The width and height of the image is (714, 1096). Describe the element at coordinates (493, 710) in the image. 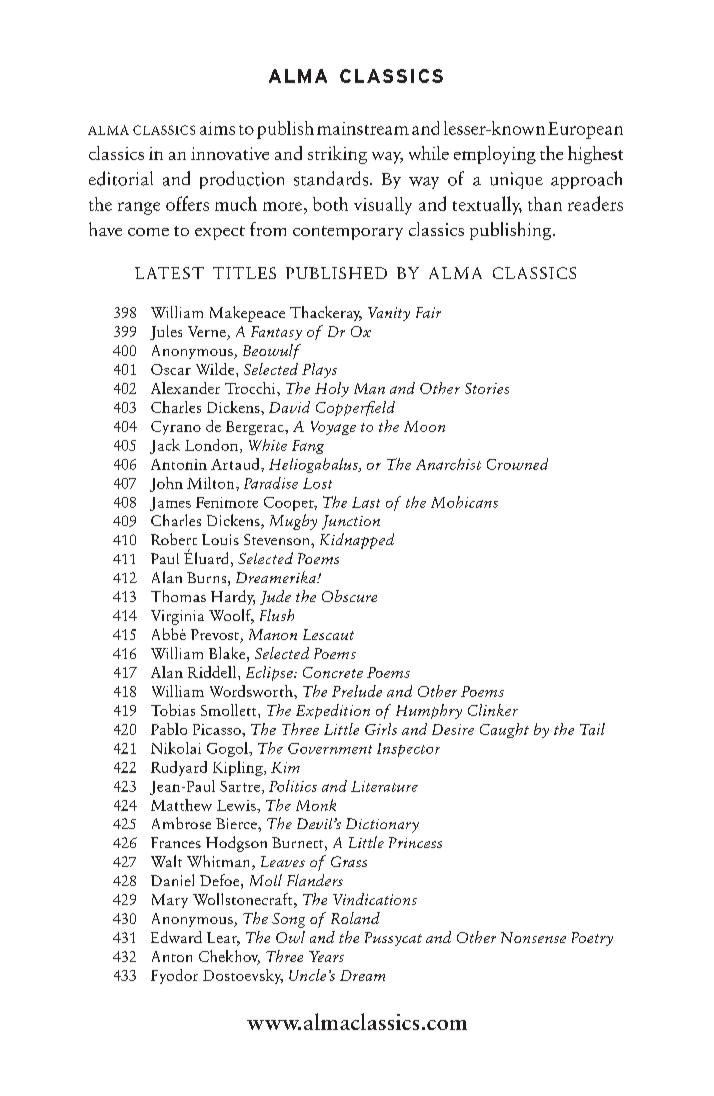

I see `Clinker` at that location.
